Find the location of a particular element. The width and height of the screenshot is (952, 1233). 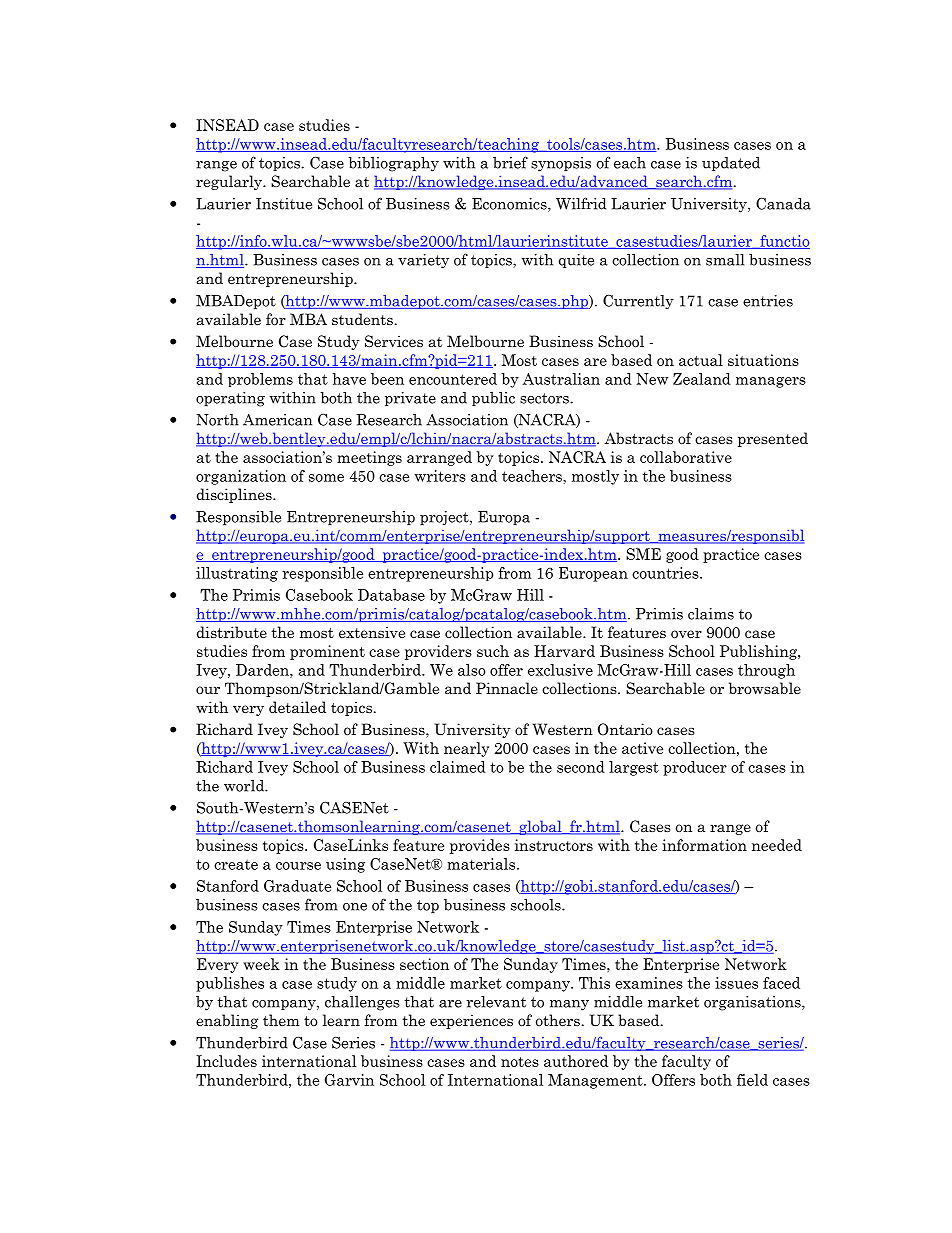

updated is located at coordinates (731, 164).
